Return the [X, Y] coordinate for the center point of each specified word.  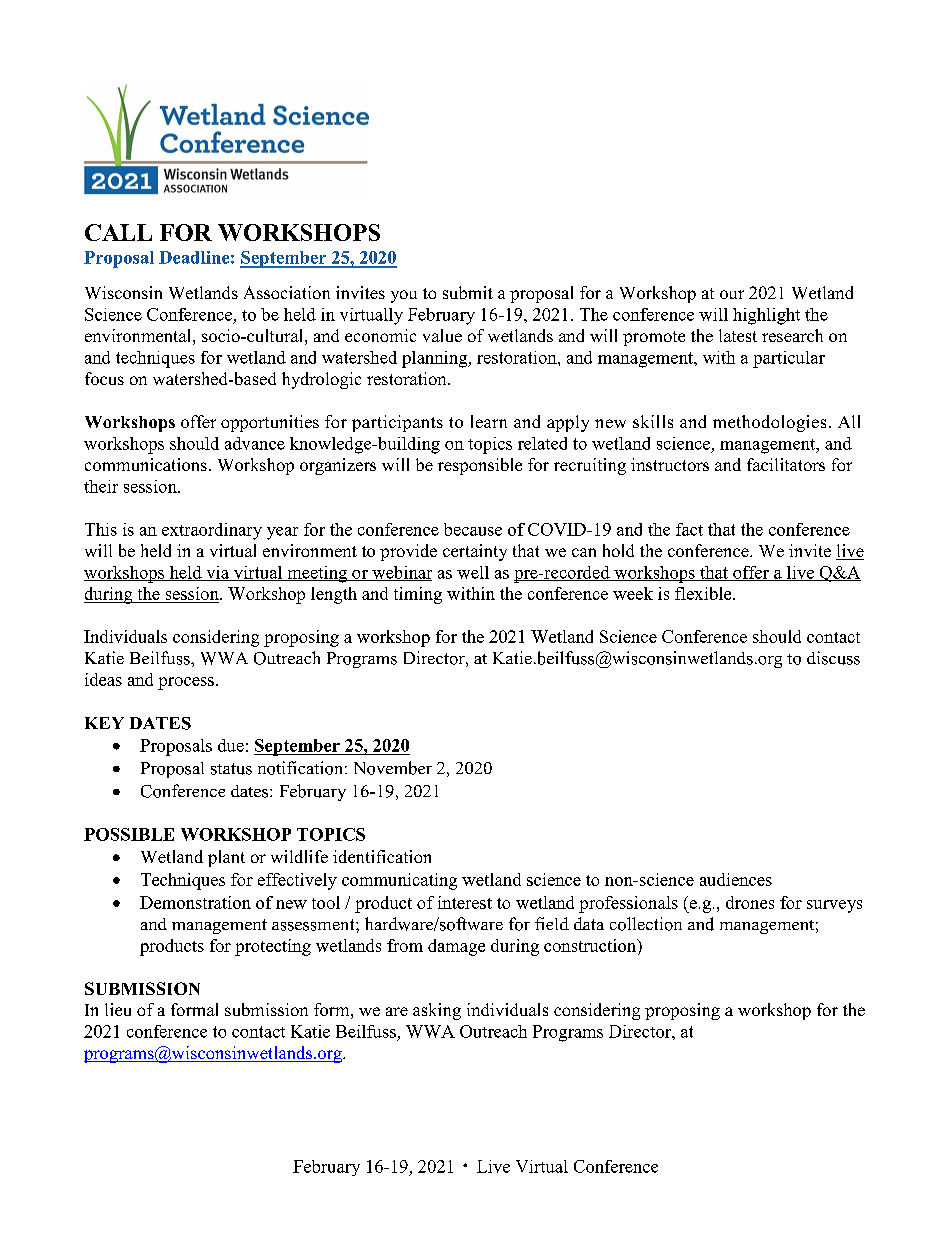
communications [146, 464]
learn [489, 421]
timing [418, 595]
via [218, 573]
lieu [118, 1009]
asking [437, 1011]
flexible [704, 593]
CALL [118, 232]
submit [468, 292]
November [393, 768]
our [732, 294]
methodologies [769, 423]
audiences [736, 879]
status [231, 769]
